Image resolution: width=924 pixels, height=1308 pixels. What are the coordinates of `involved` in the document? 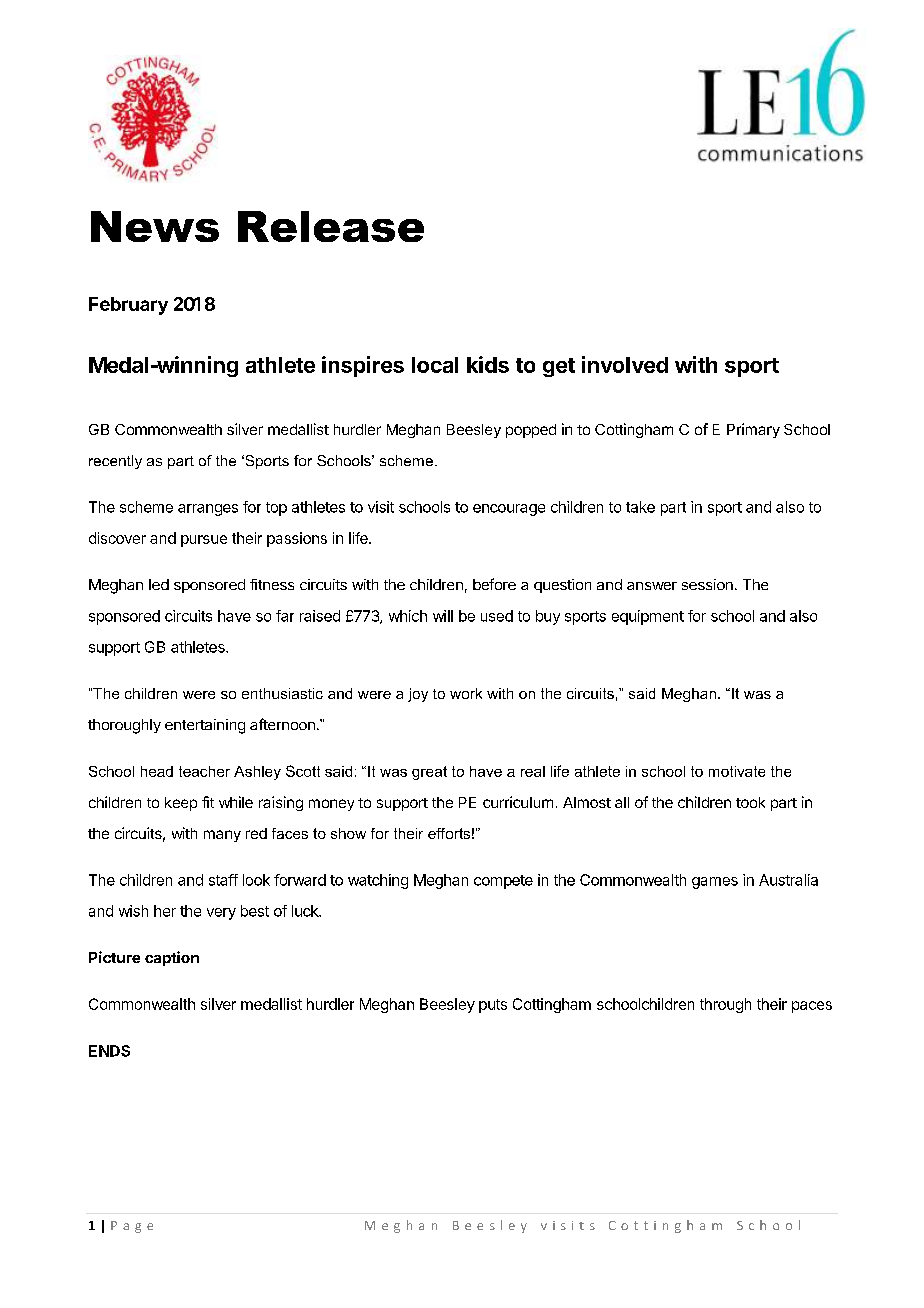 It's located at (625, 364).
